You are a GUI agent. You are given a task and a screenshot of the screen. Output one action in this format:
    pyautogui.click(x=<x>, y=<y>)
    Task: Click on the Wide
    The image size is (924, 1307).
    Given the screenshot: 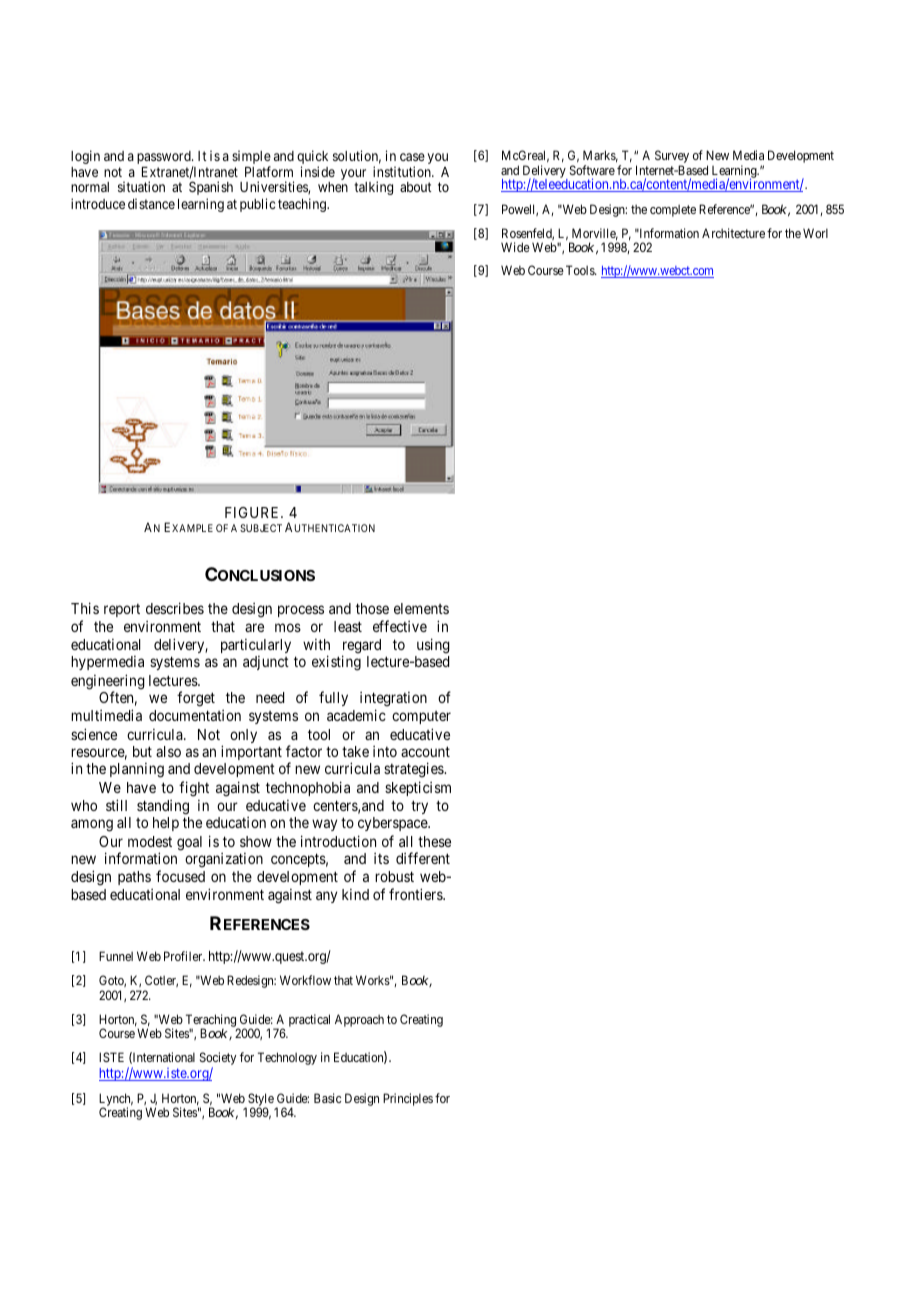 What is the action you would take?
    pyautogui.click(x=515, y=247)
